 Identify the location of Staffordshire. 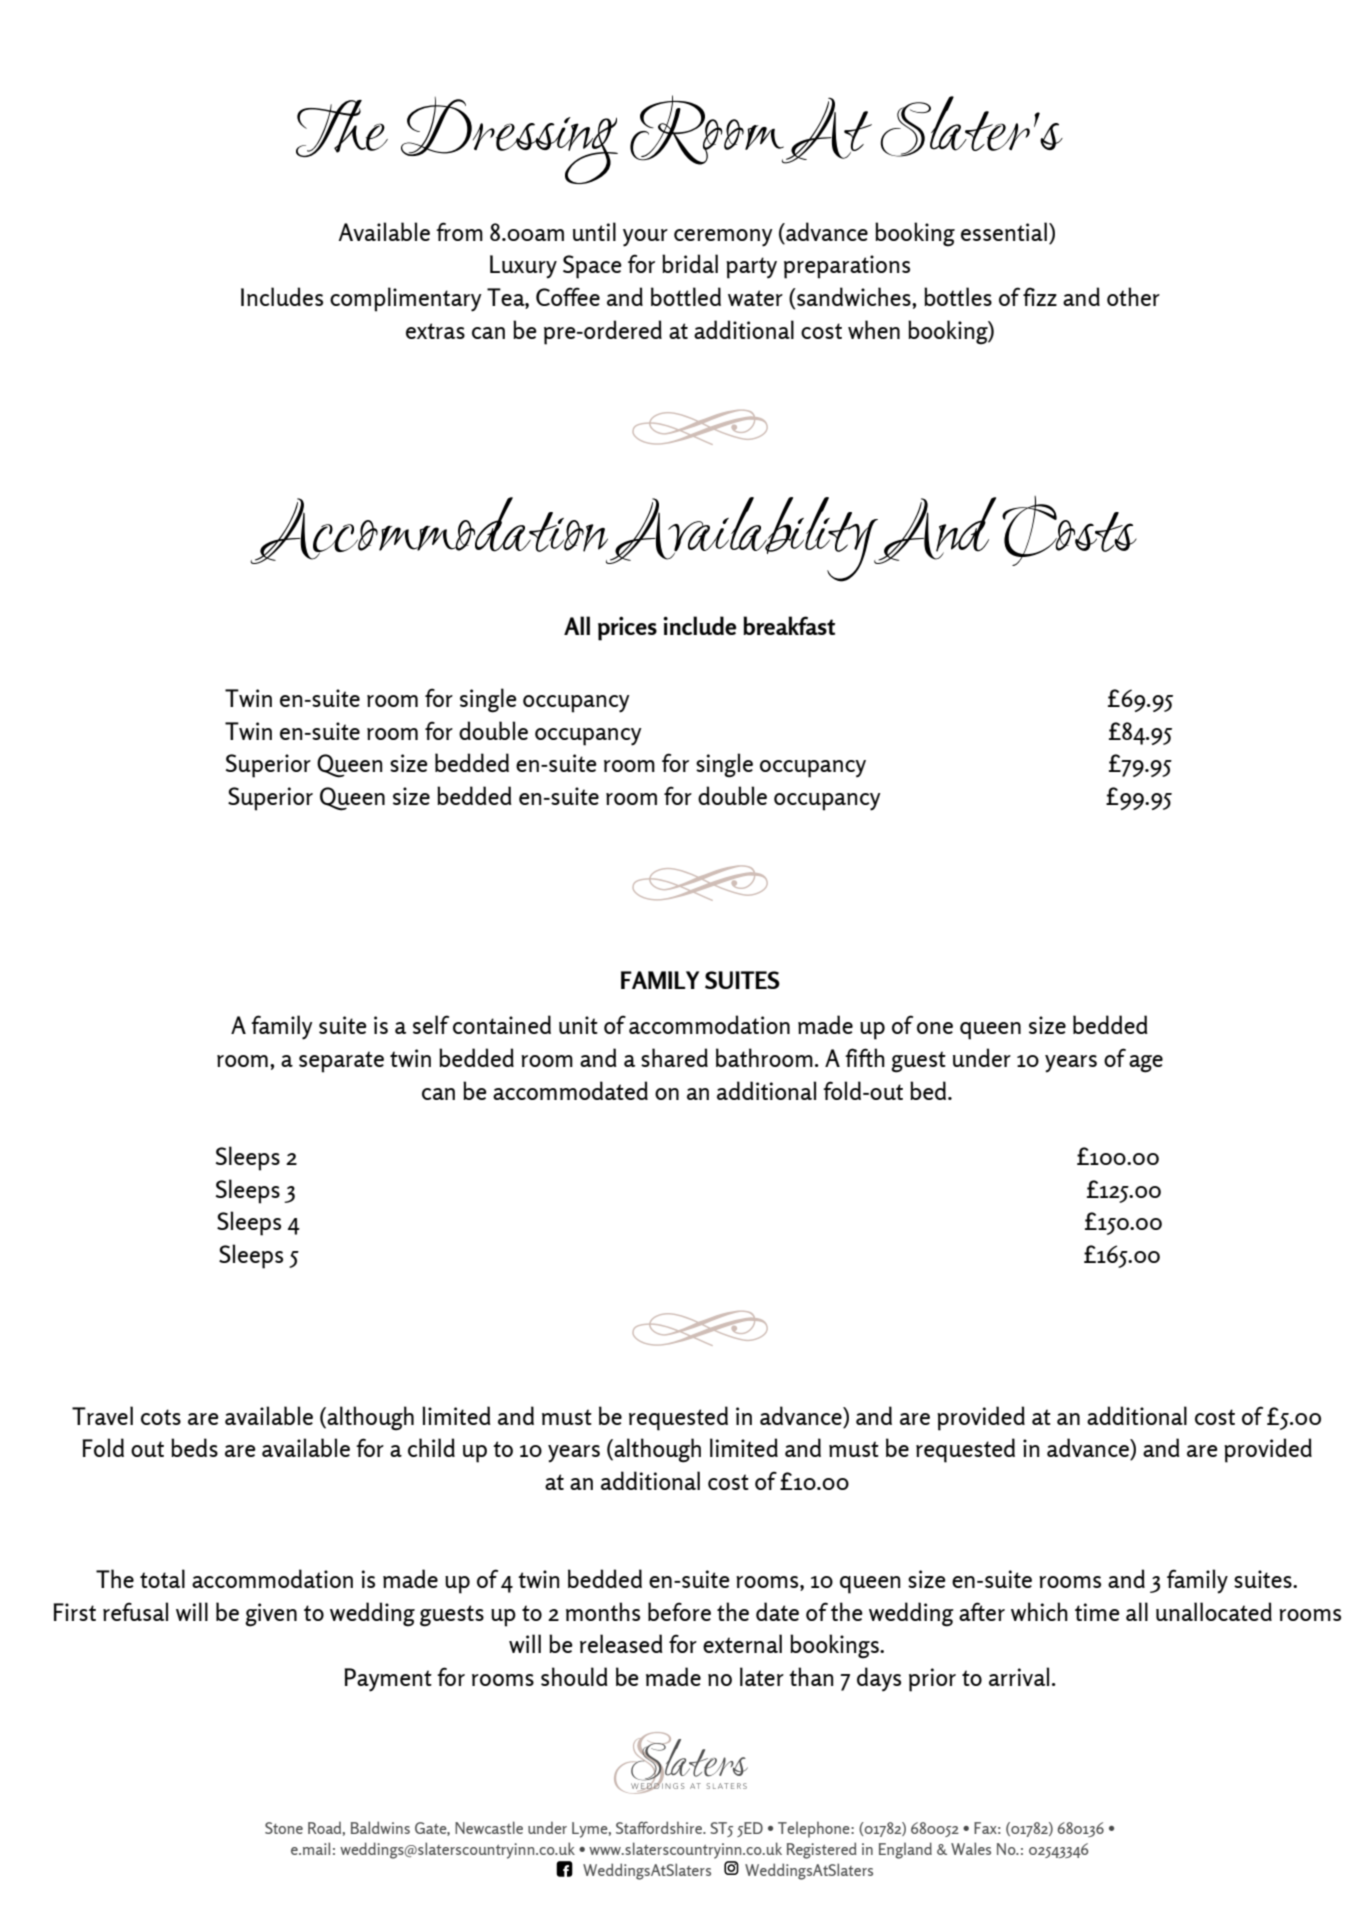
(660, 1827).
